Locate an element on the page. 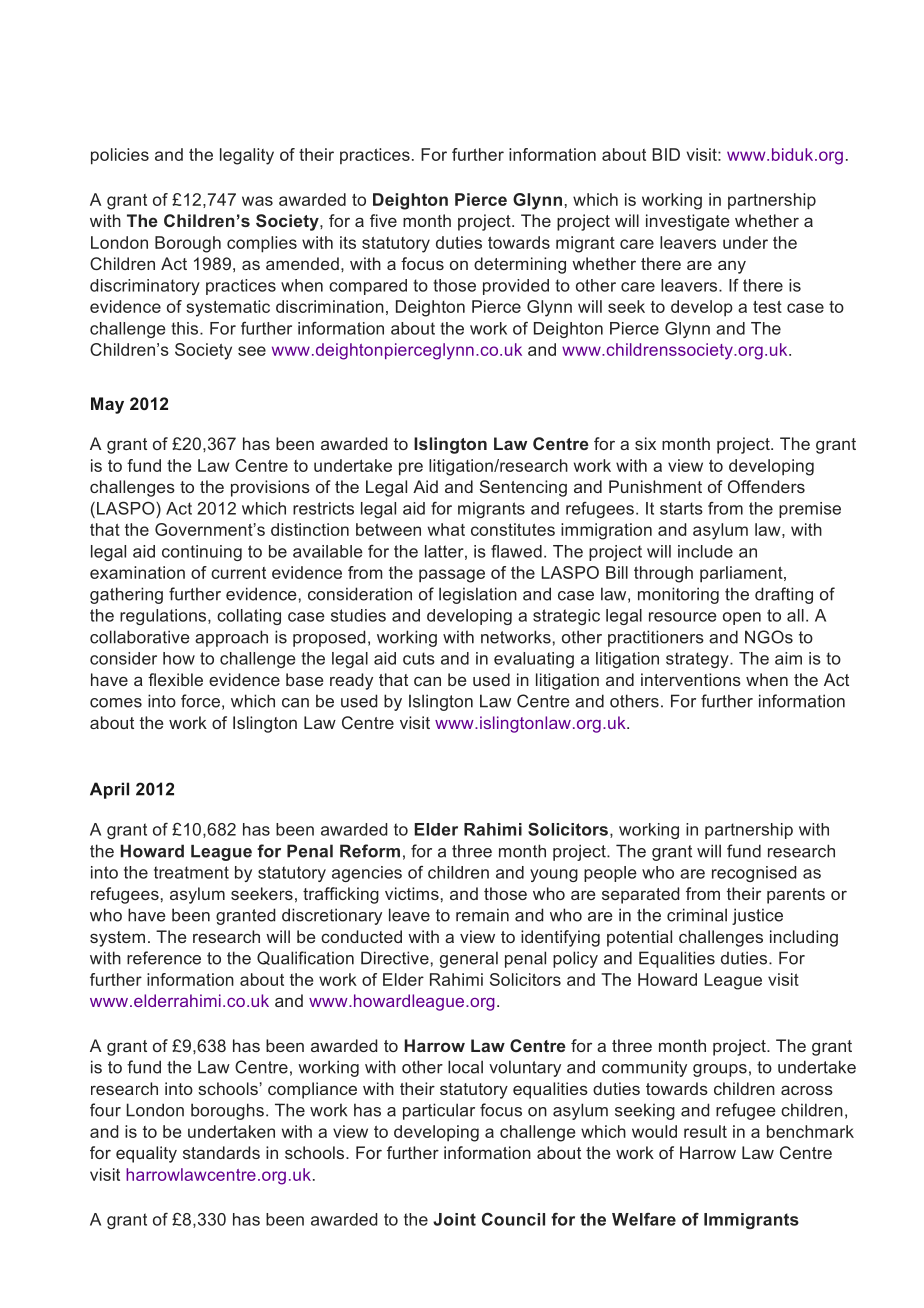  justice is located at coordinates (757, 916).
